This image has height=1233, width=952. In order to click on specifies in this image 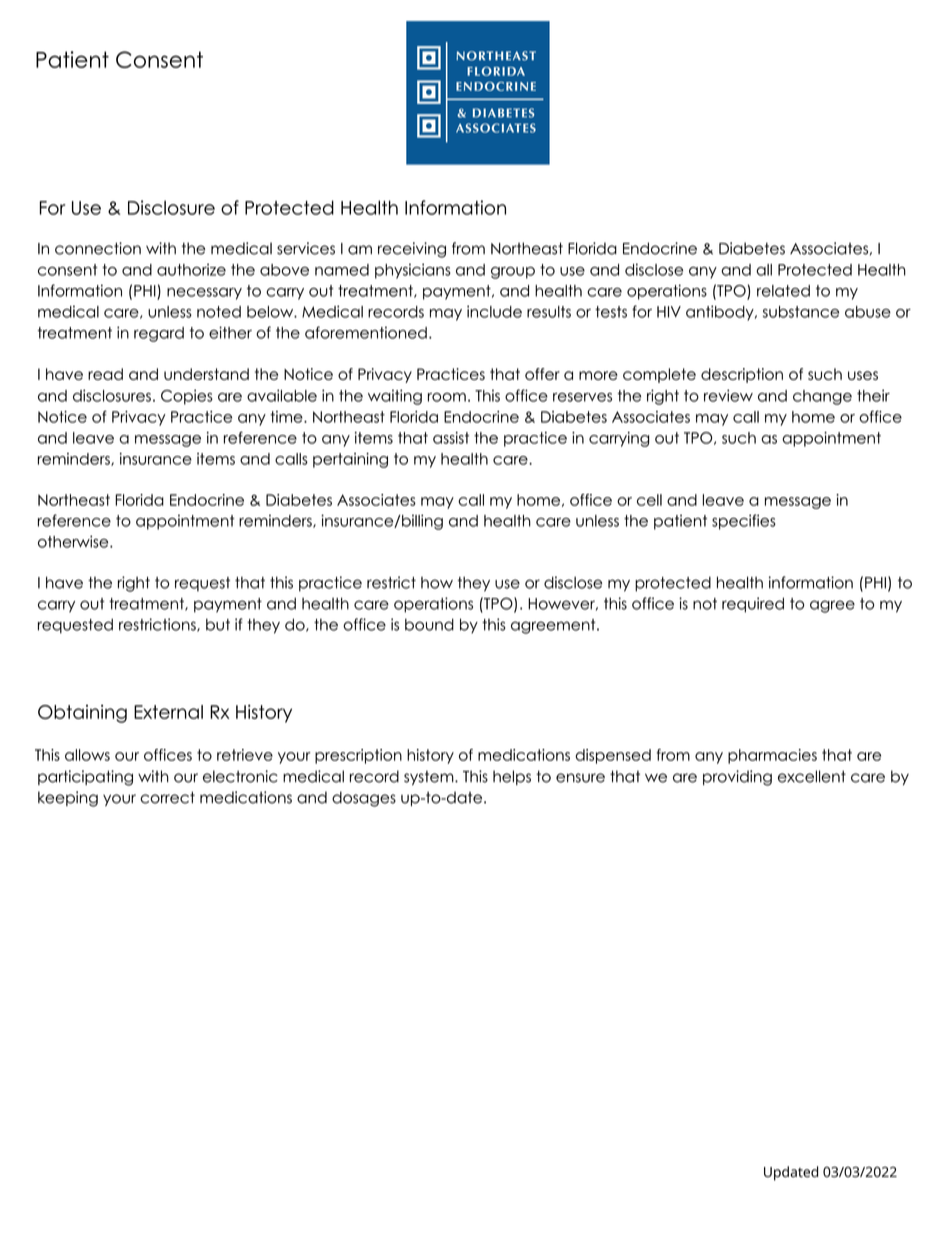, I will do `click(744, 522)`.
